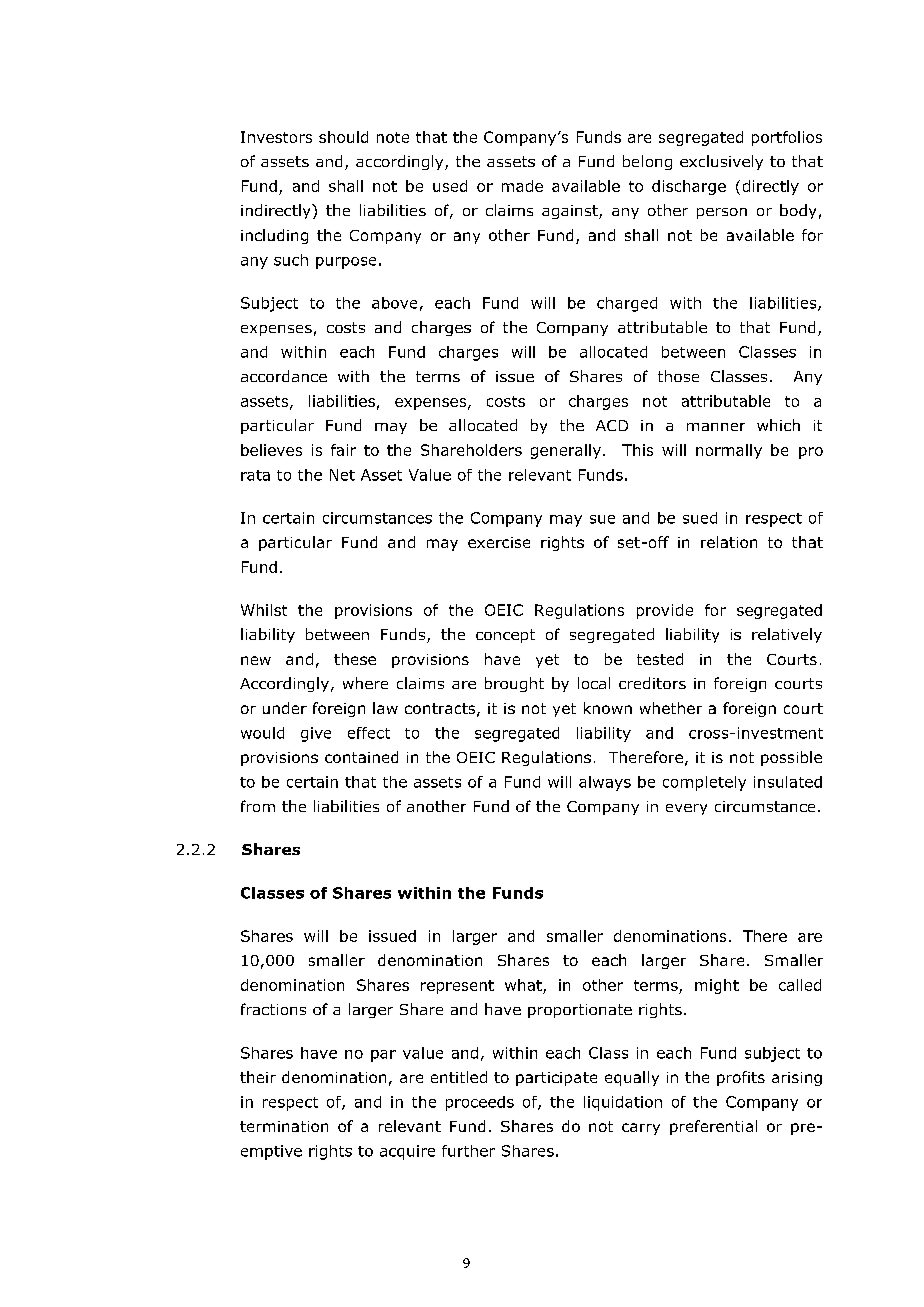  Describe the element at coordinates (522, 186) in the image. I see `made` at that location.
